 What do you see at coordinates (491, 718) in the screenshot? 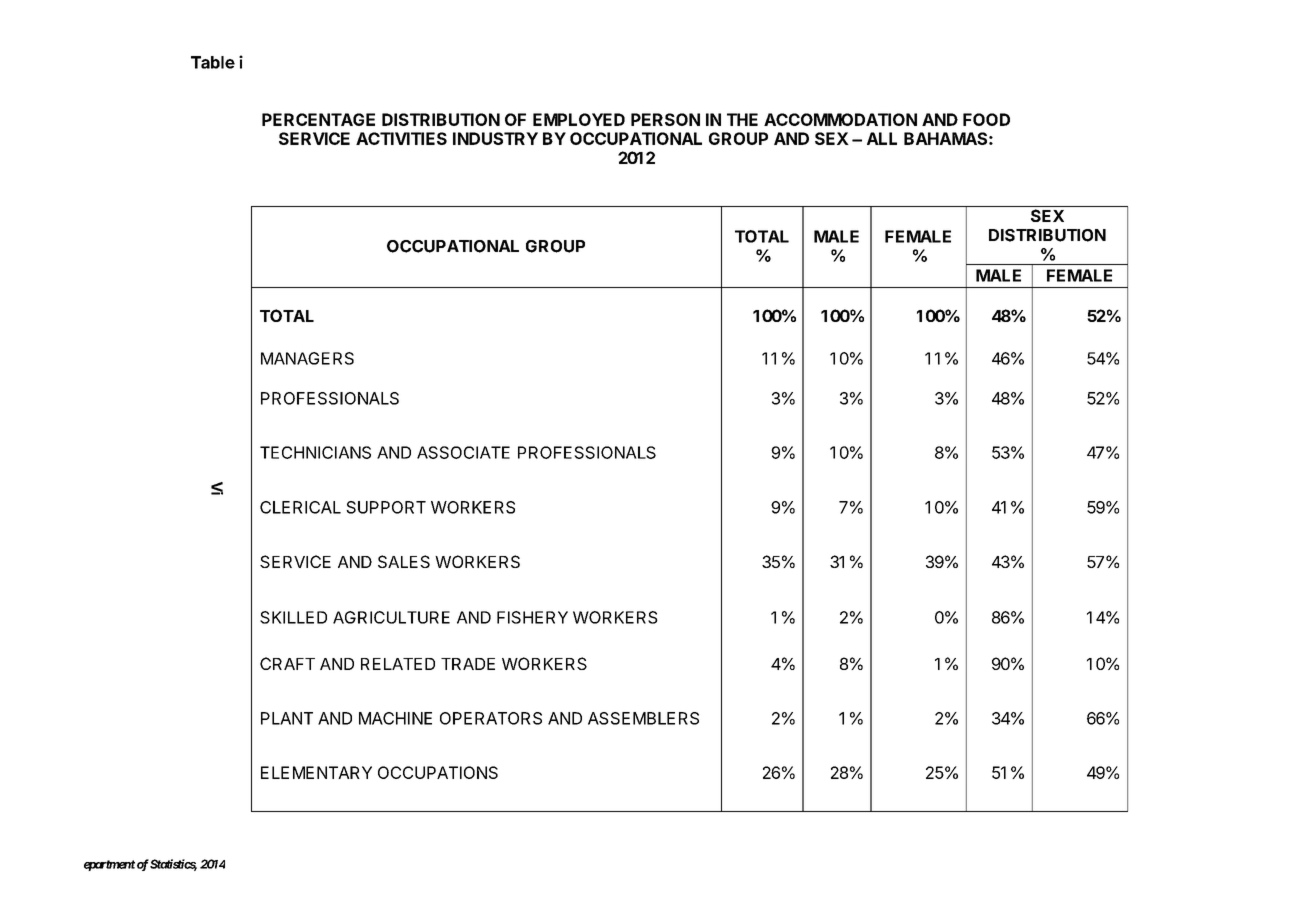
I see `OPERATORS` at bounding box center [491, 718].
